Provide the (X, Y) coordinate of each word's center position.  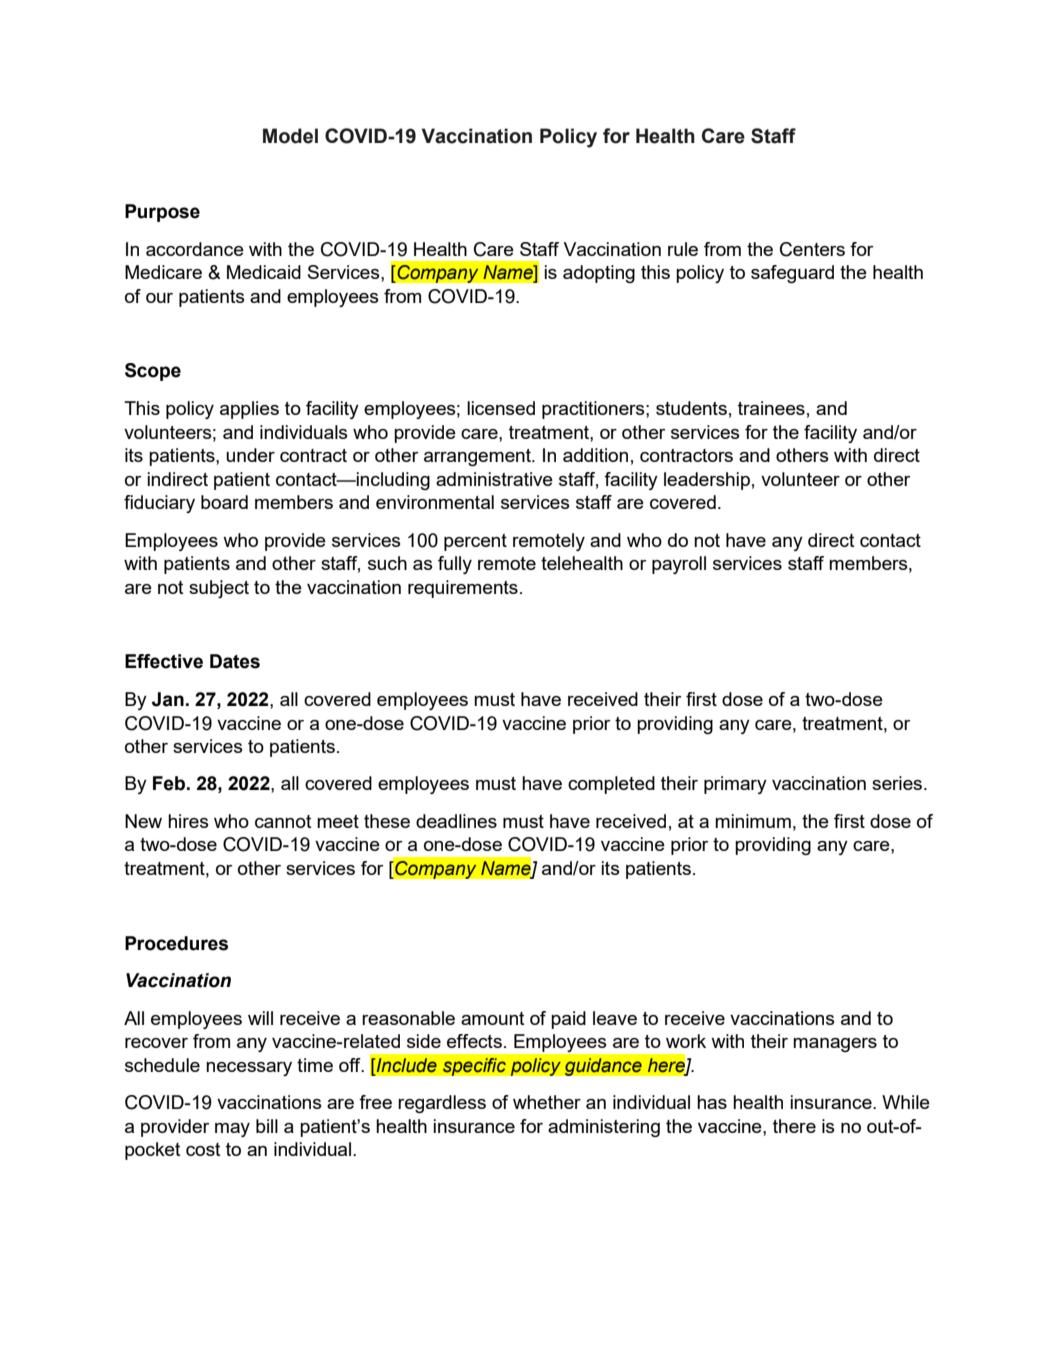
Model (290, 136)
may (232, 1130)
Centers (812, 249)
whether (547, 1102)
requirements (463, 589)
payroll (679, 565)
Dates (235, 661)
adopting (599, 274)
